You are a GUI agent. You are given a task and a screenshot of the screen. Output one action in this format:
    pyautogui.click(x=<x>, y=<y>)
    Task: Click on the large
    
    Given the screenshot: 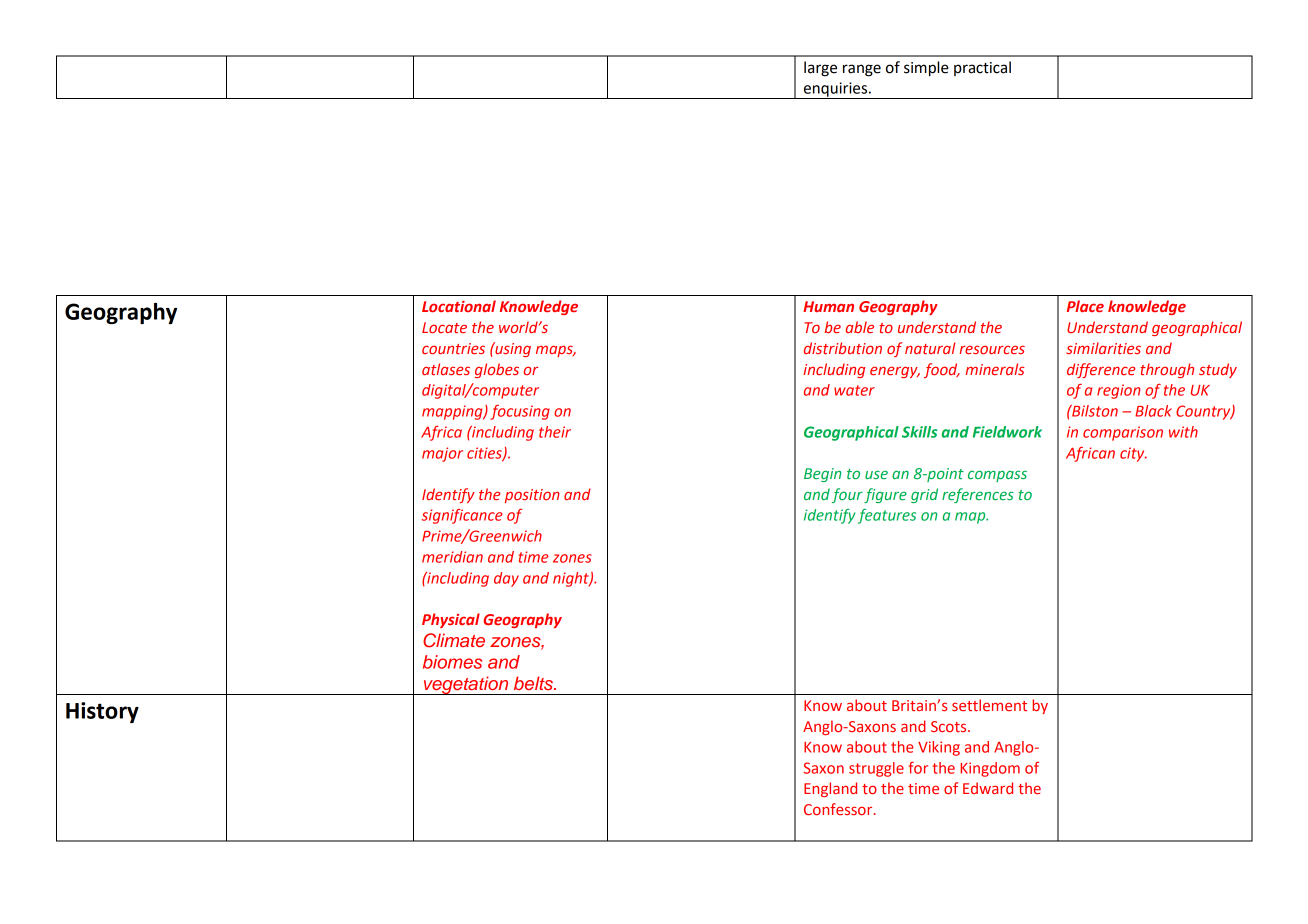 What is the action you would take?
    pyautogui.click(x=820, y=69)
